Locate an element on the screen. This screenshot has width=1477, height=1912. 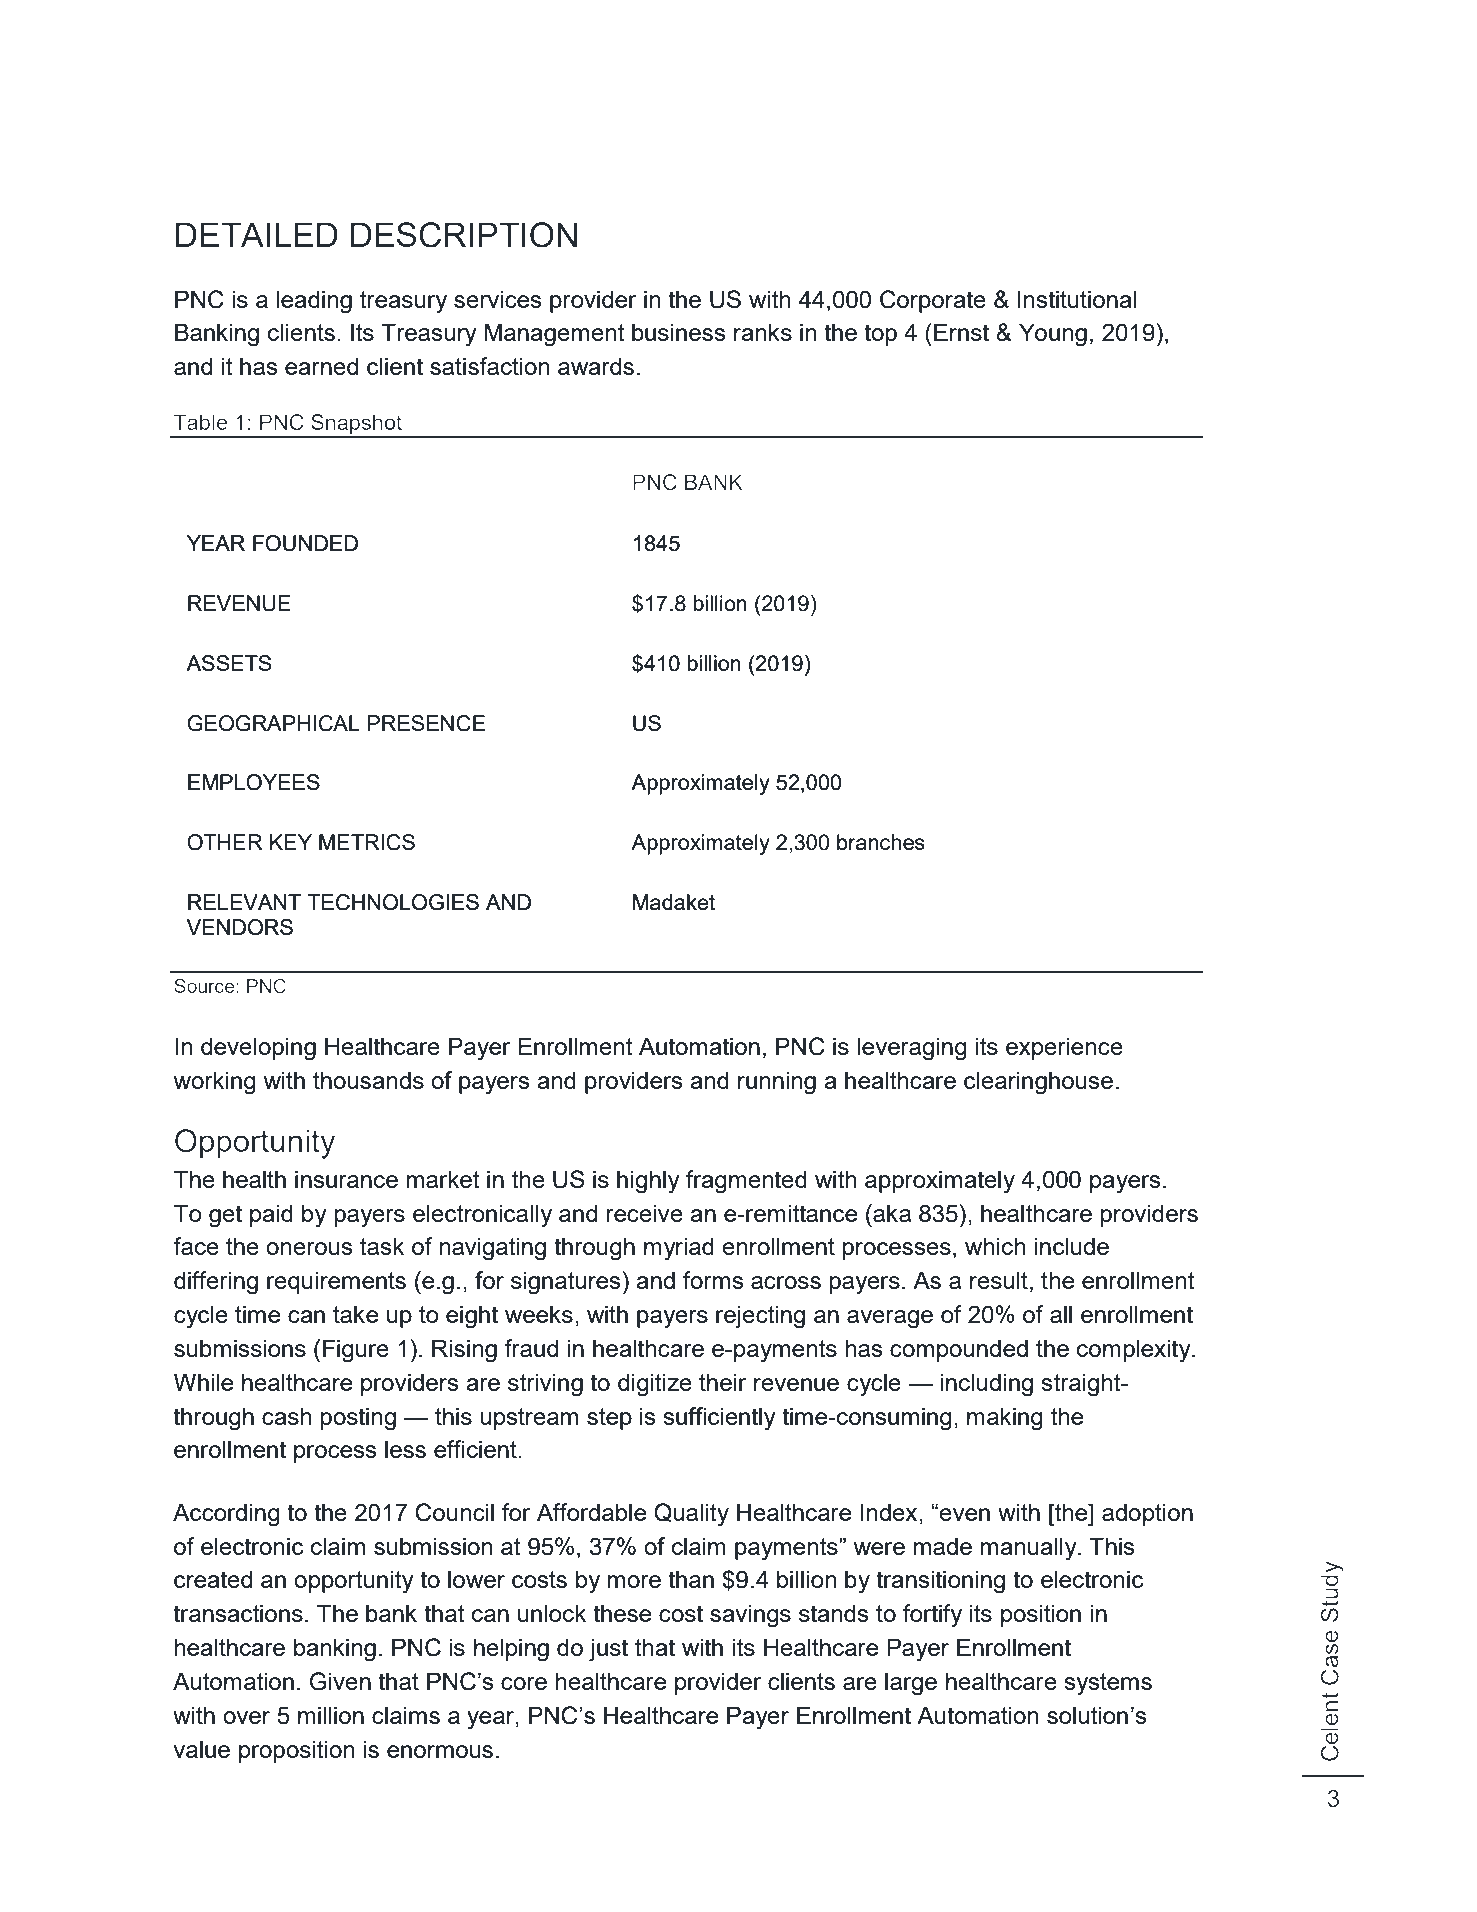
onerous is located at coordinates (309, 1248).
